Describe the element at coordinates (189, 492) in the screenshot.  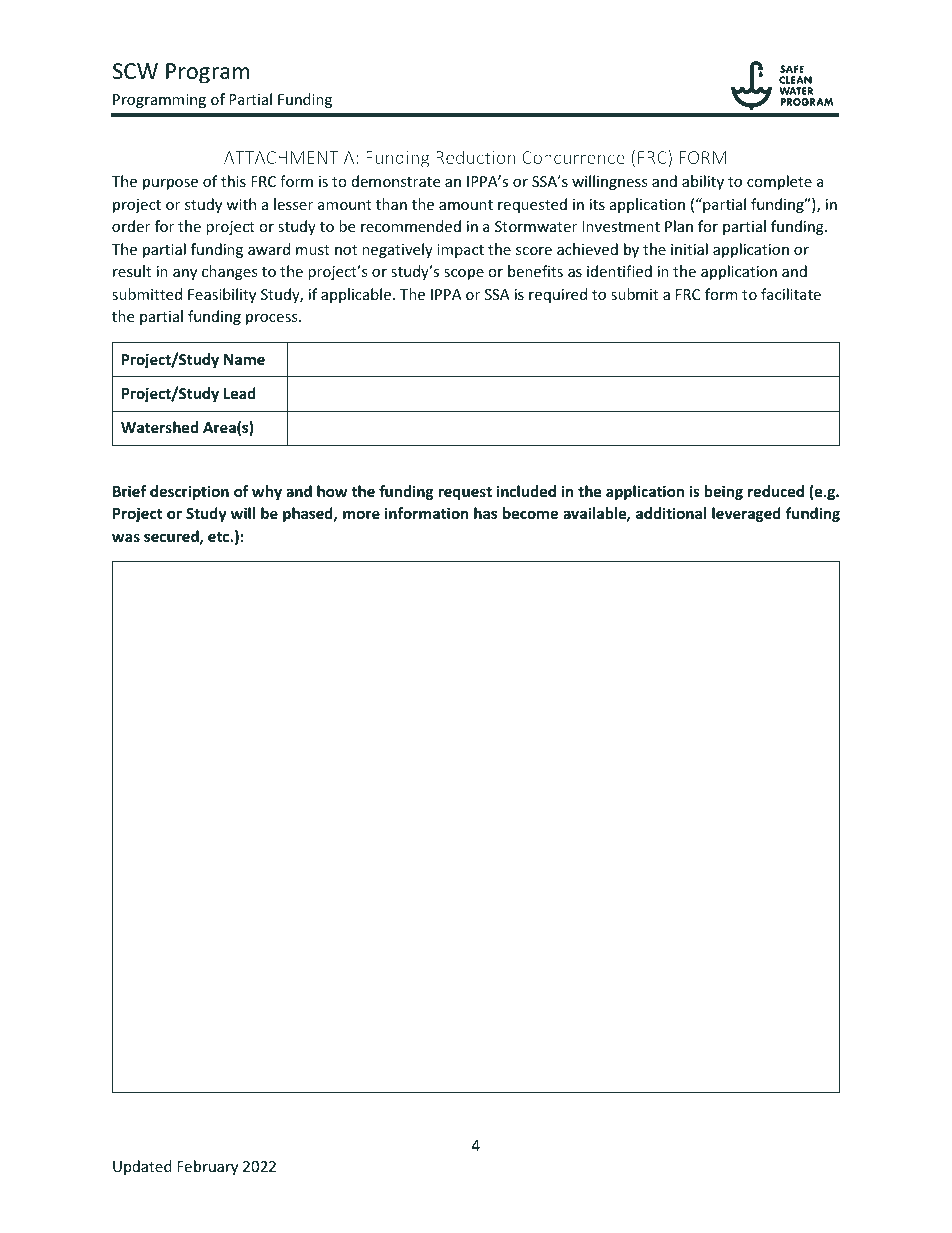
I see `description` at that location.
